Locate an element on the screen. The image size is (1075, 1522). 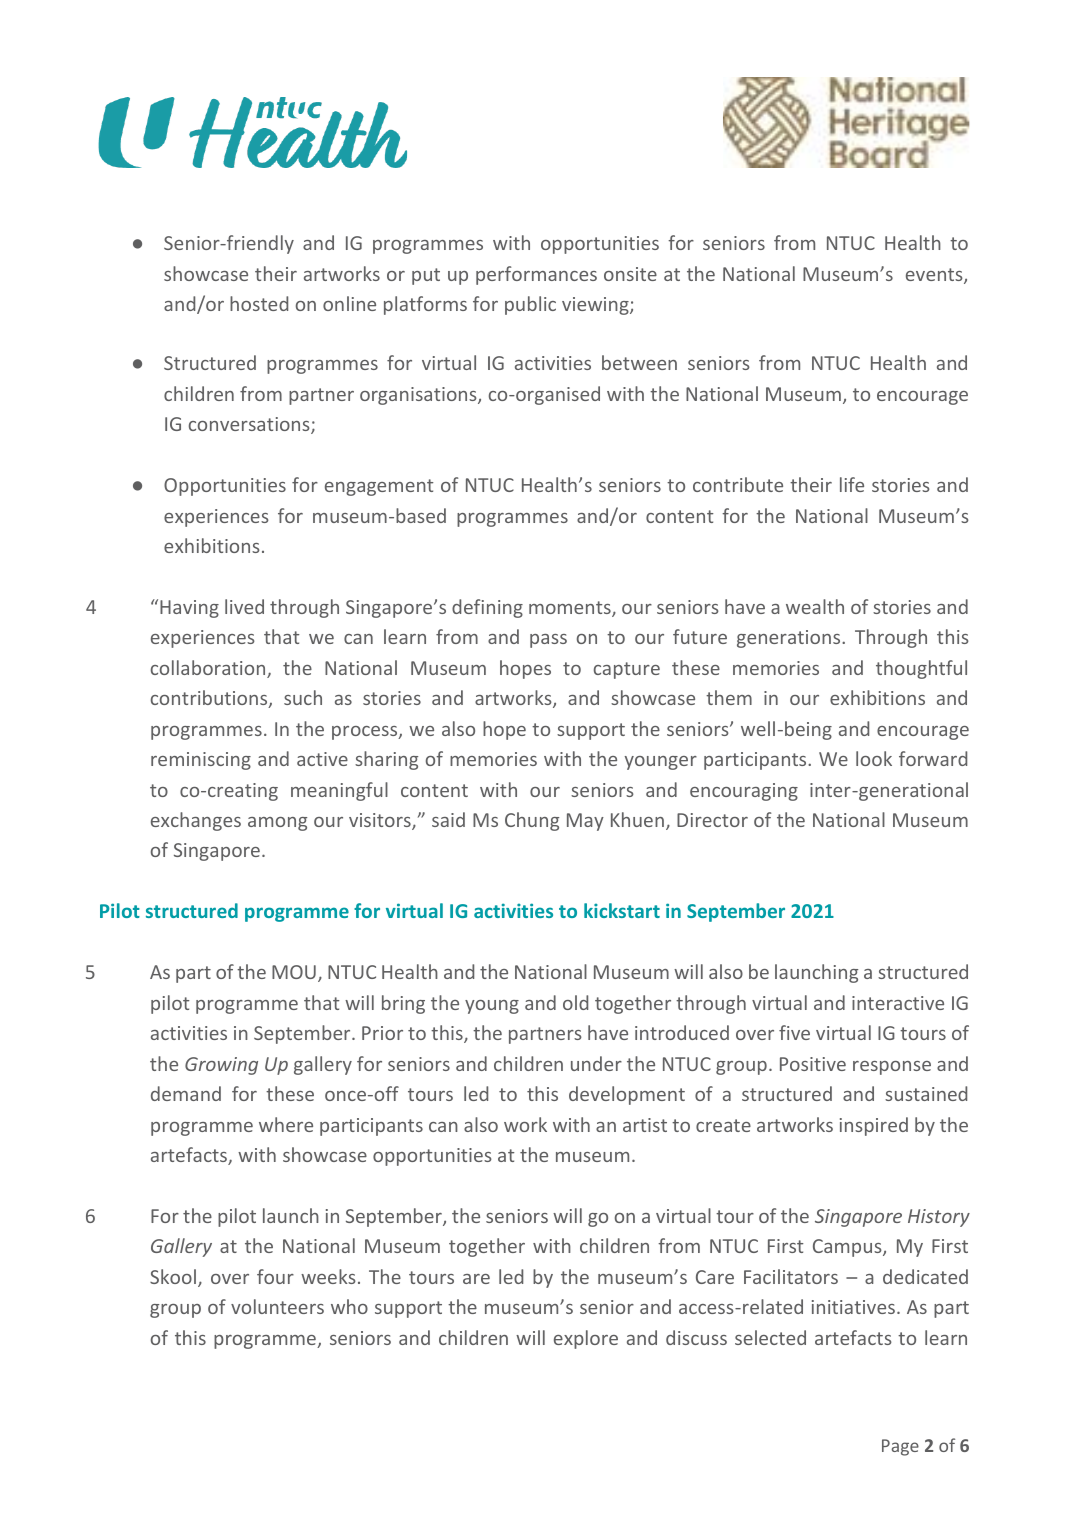
development is located at coordinates (627, 1095).
